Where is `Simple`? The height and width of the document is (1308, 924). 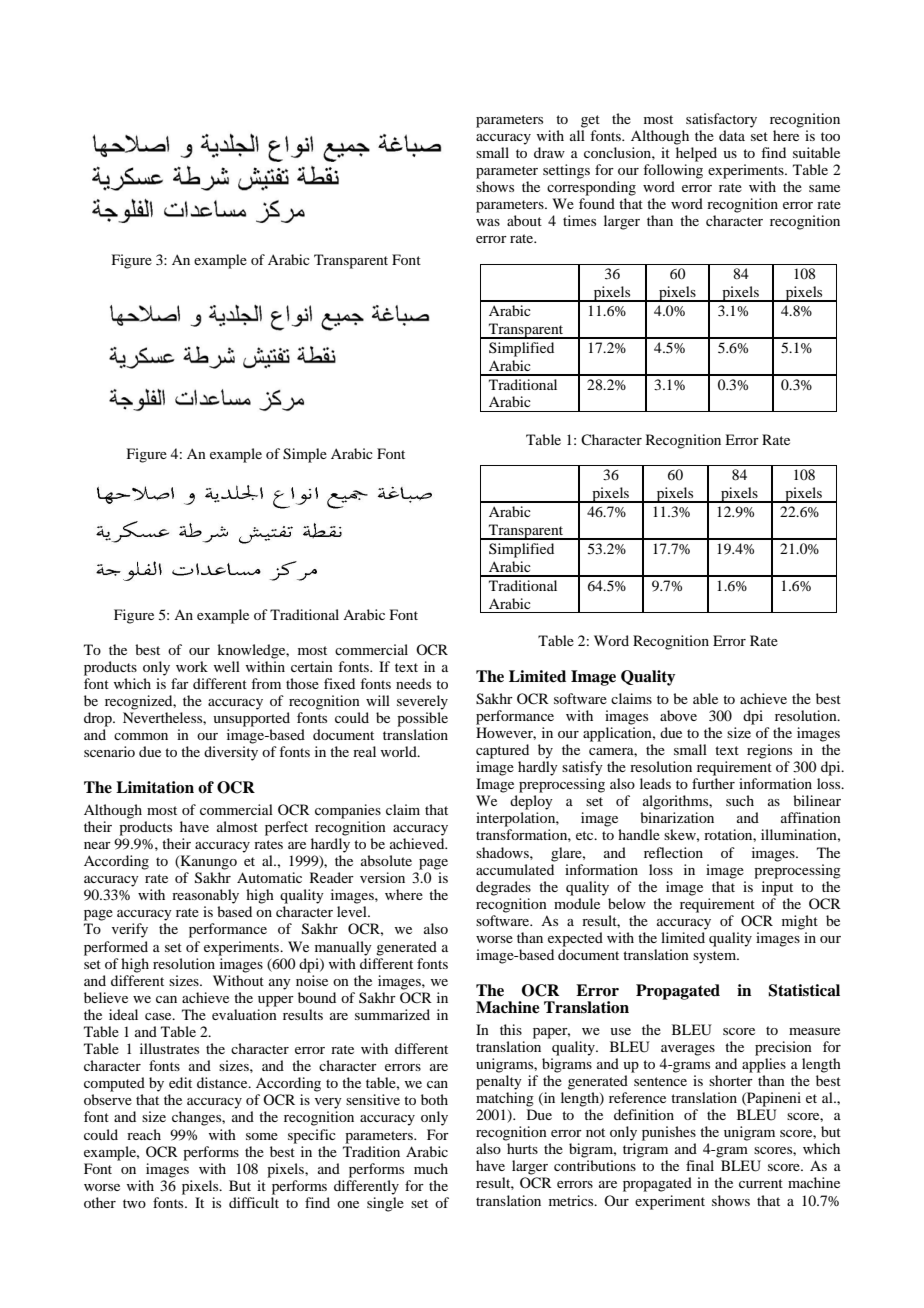 Simple is located at coordinates (305, 455).
